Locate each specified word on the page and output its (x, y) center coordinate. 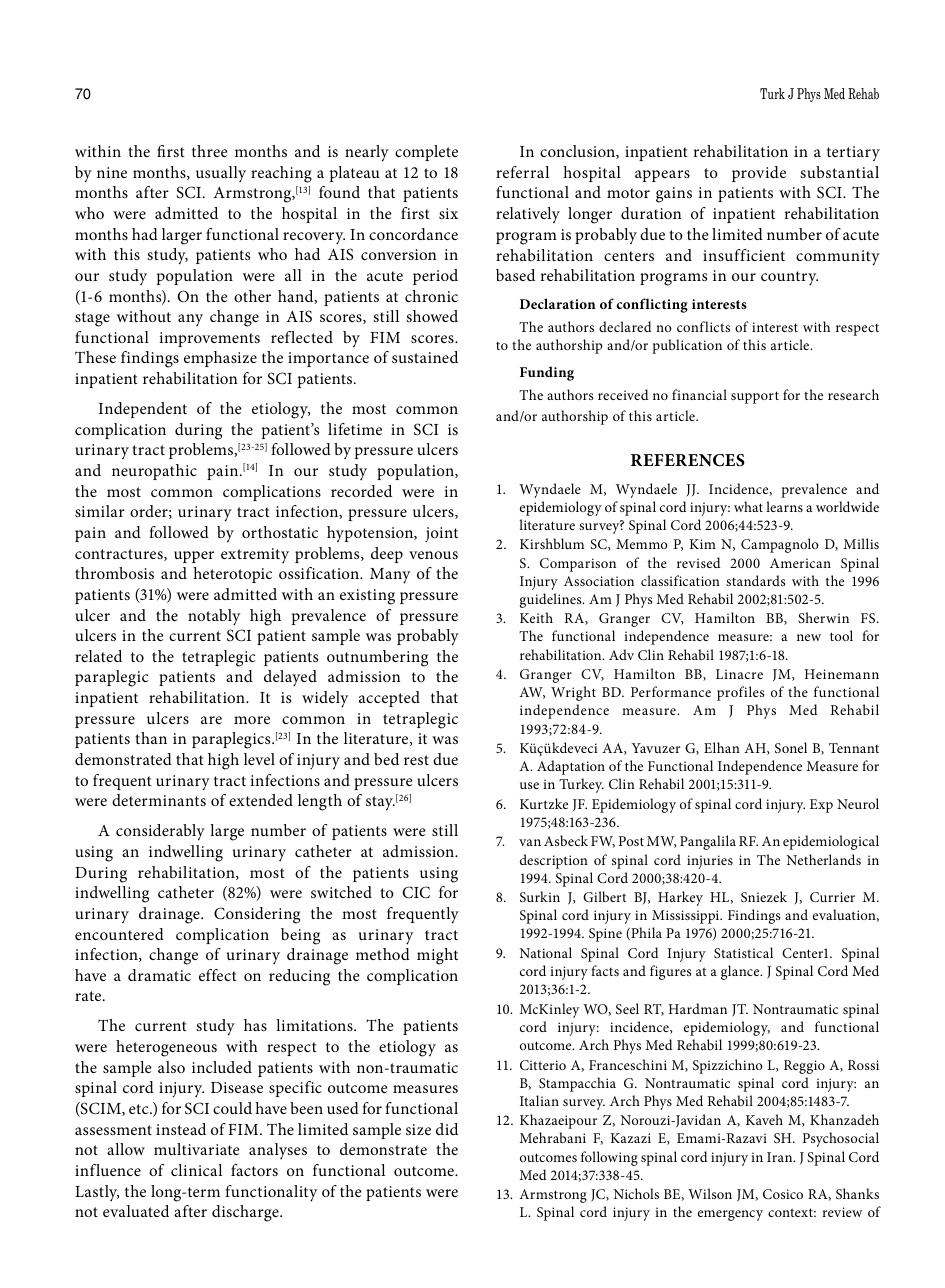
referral (522, 172)
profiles (740, 693)
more (252, 720)
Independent (143, 410)
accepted (389, 699)
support (755, 397)
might (437, 956)
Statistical (743, 952)
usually (221, 174)
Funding (547, 373)
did (447, 1129)
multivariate (197, 1149)
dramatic (159, 975)
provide (759, 174)
